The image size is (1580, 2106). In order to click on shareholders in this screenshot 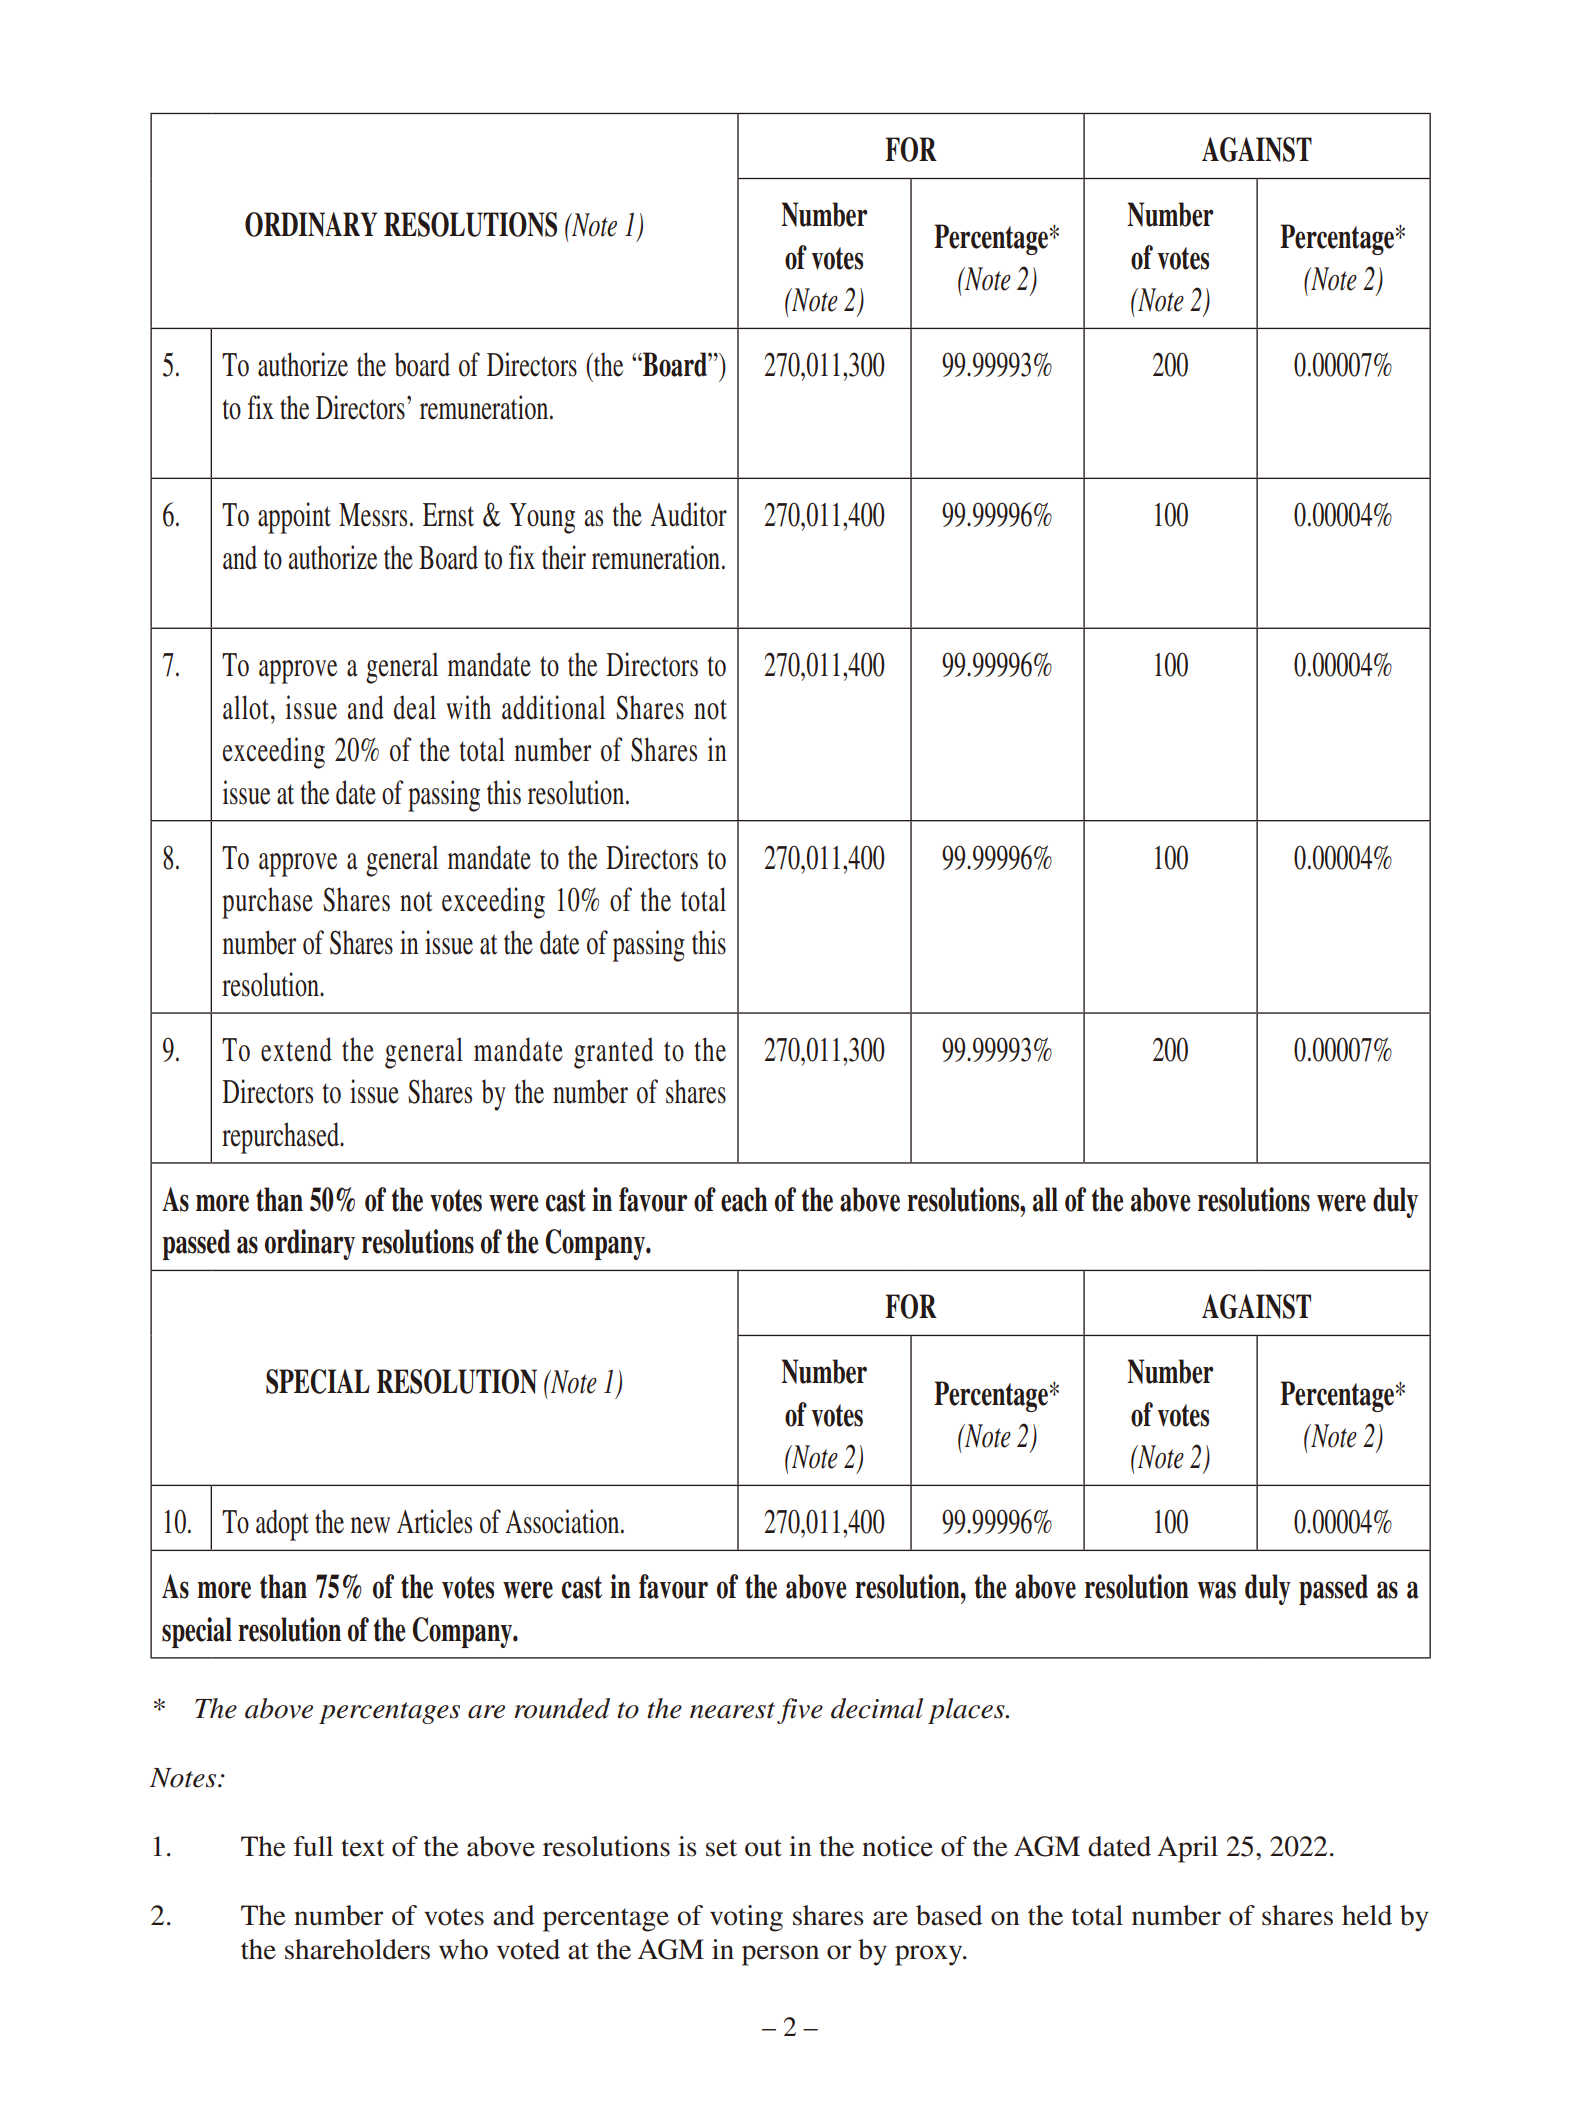, I will do `click(357, 1949)`.
